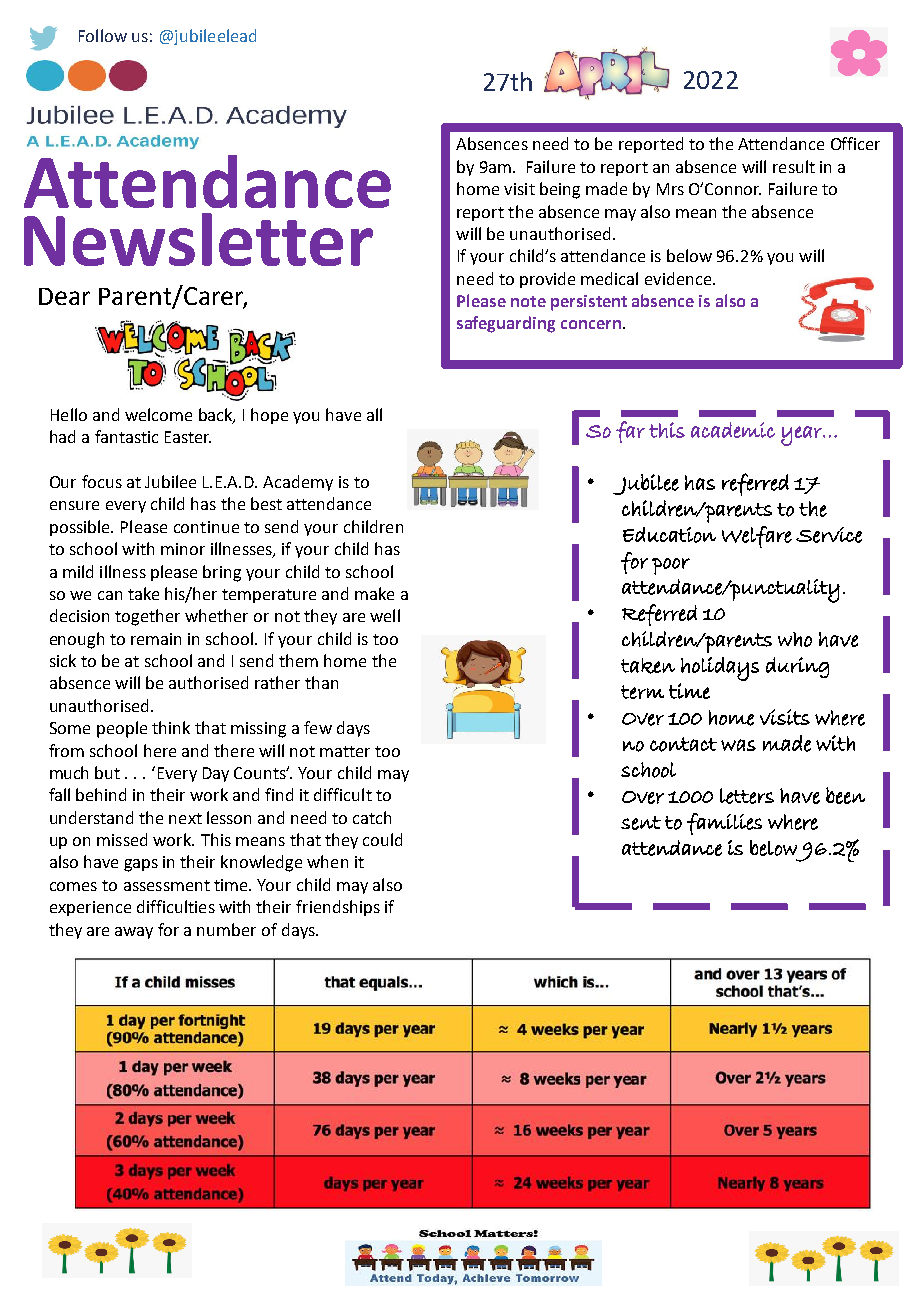 This document has width=924, height=1308. What do you see at coordinates (338, 908) in the document?
I see `friendships` at bounding box center [338, 908].
